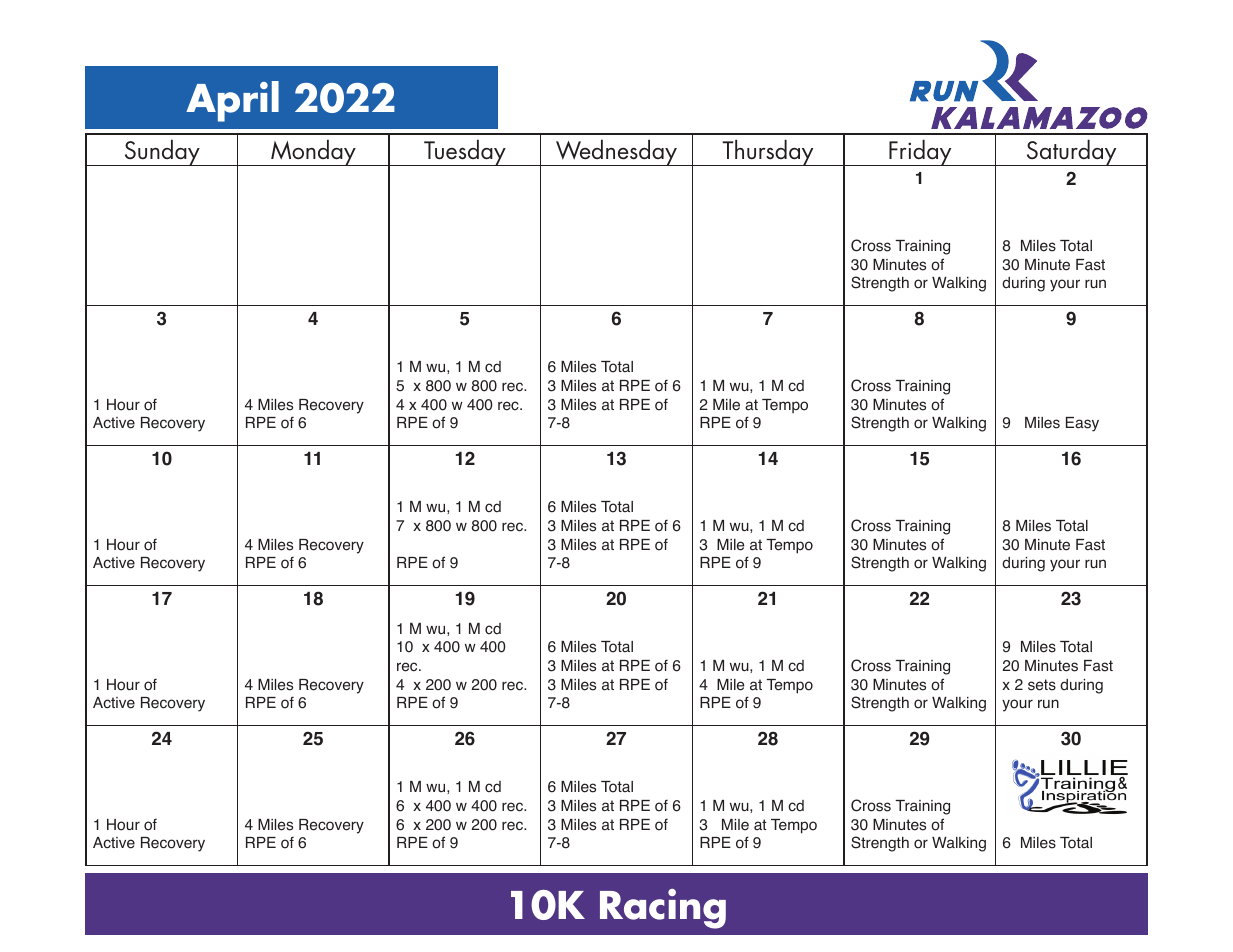 This screenshot has height=952, width=1233. Describe the element at coordinates (1042, 685) in the screenshot. I see `sets` at that location.
